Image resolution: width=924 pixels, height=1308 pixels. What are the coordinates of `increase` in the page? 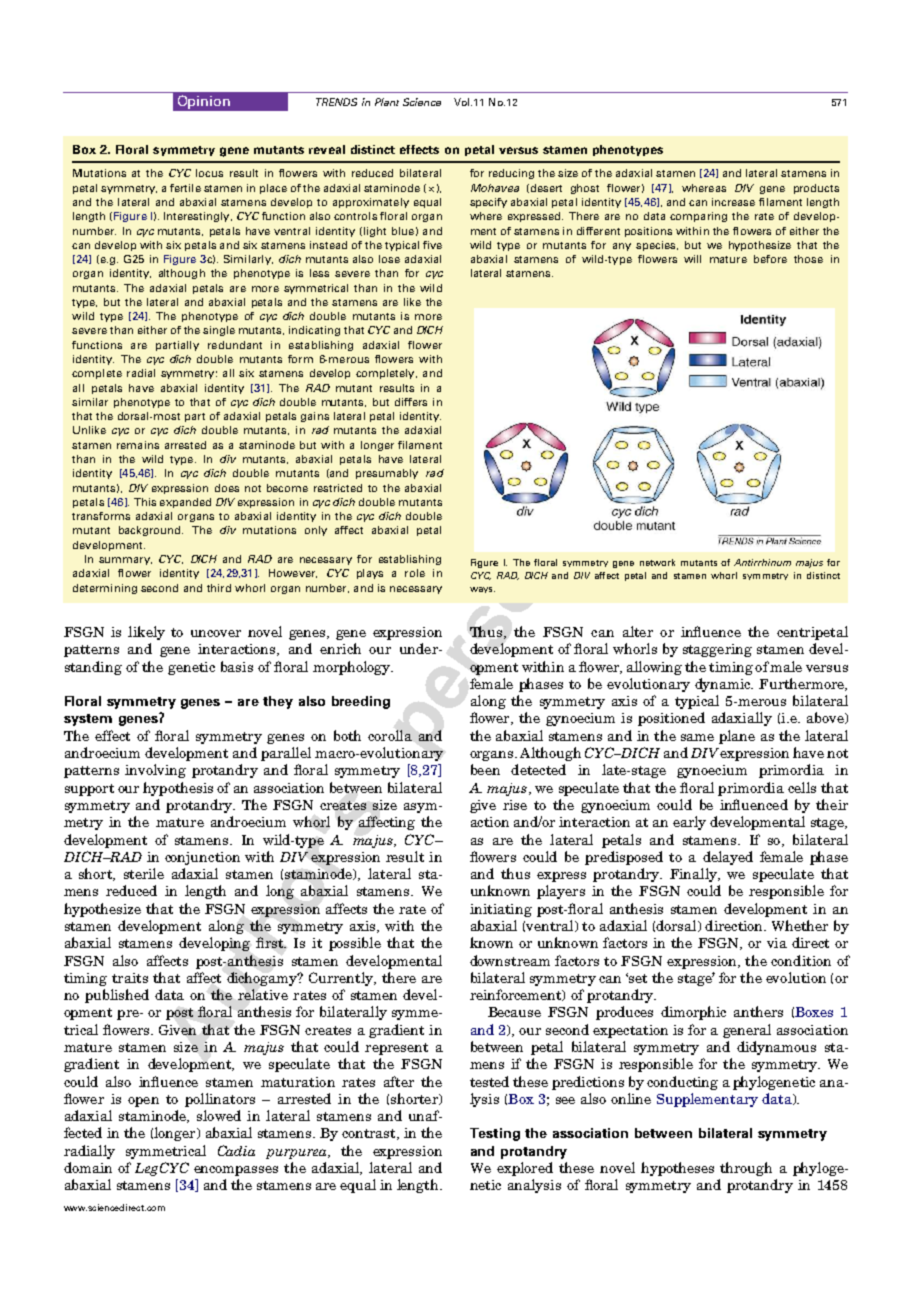 It's located at (733, 202).
